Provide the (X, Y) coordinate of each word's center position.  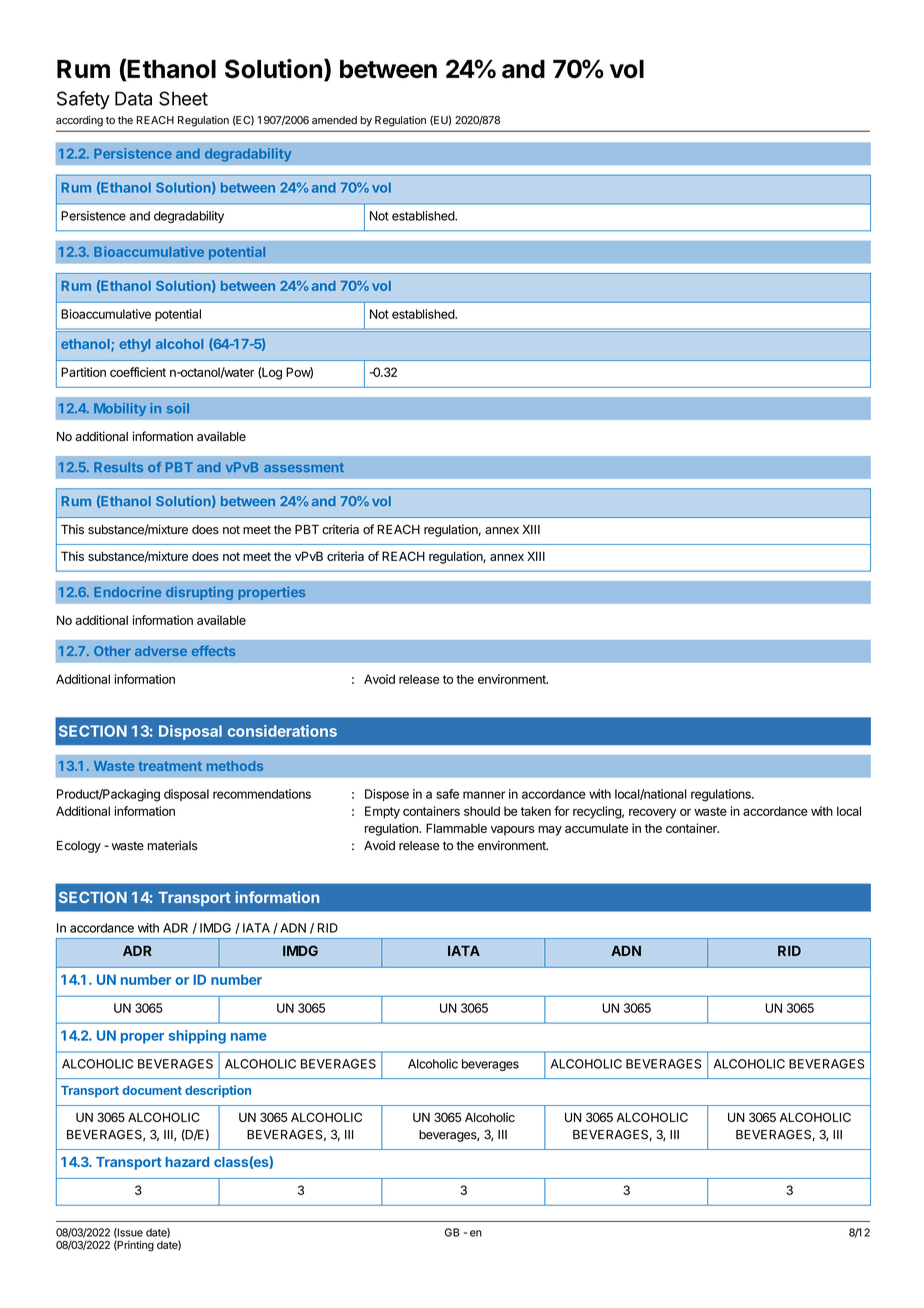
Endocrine (127, 592)
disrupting (199, 593)
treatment (170, 766)
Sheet (183, 98)
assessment (304, 467)
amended (334, 120)
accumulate (596, 828)
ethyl (134, 345)
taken (536, 811)
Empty (382, 812)
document (152, 1090)
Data (133, 98)
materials (173, 845)
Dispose (387, 795)
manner (484, 795)
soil (178, 408)
